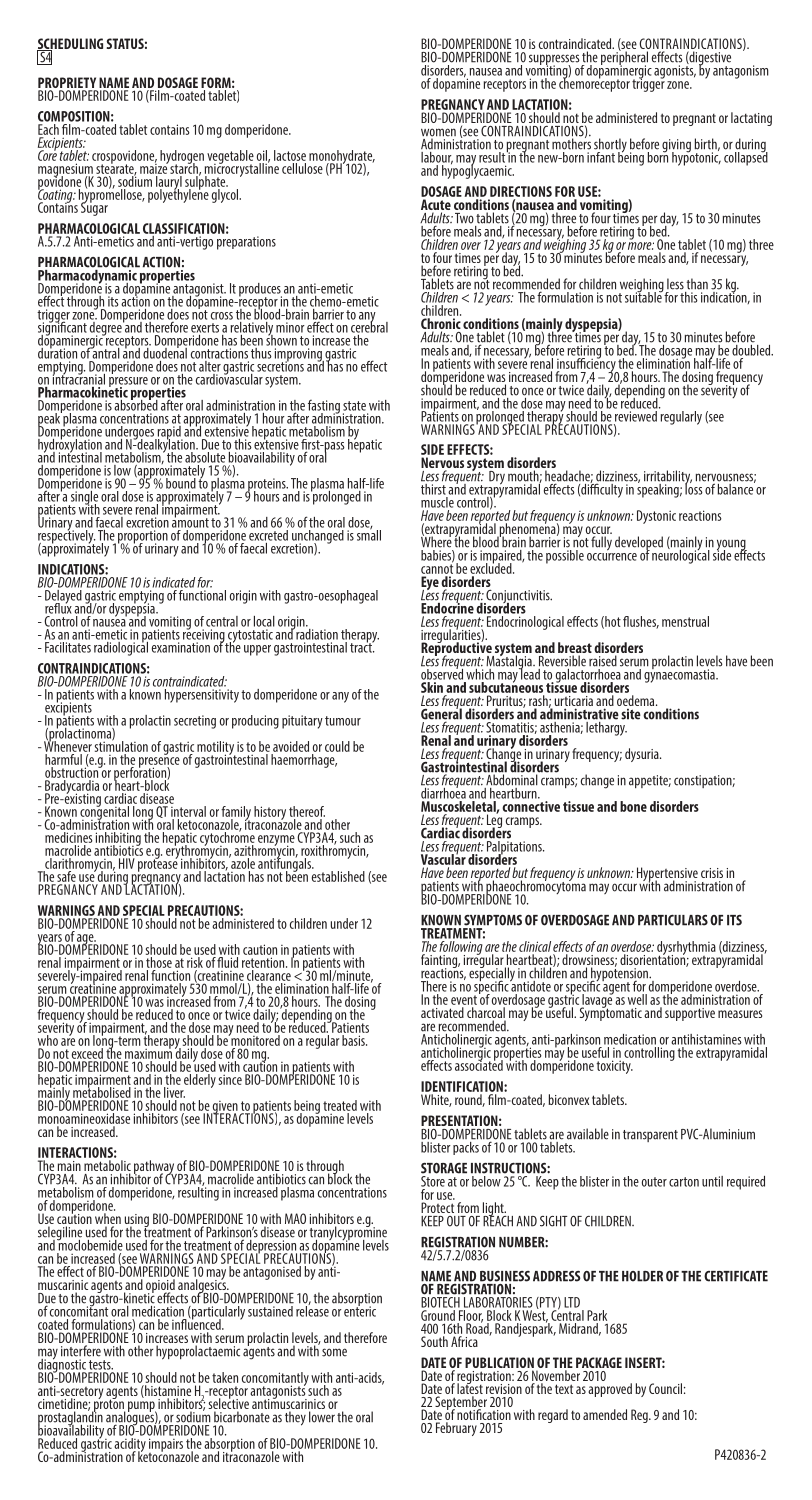  I want to click on stimulation, so click(120, 745).
